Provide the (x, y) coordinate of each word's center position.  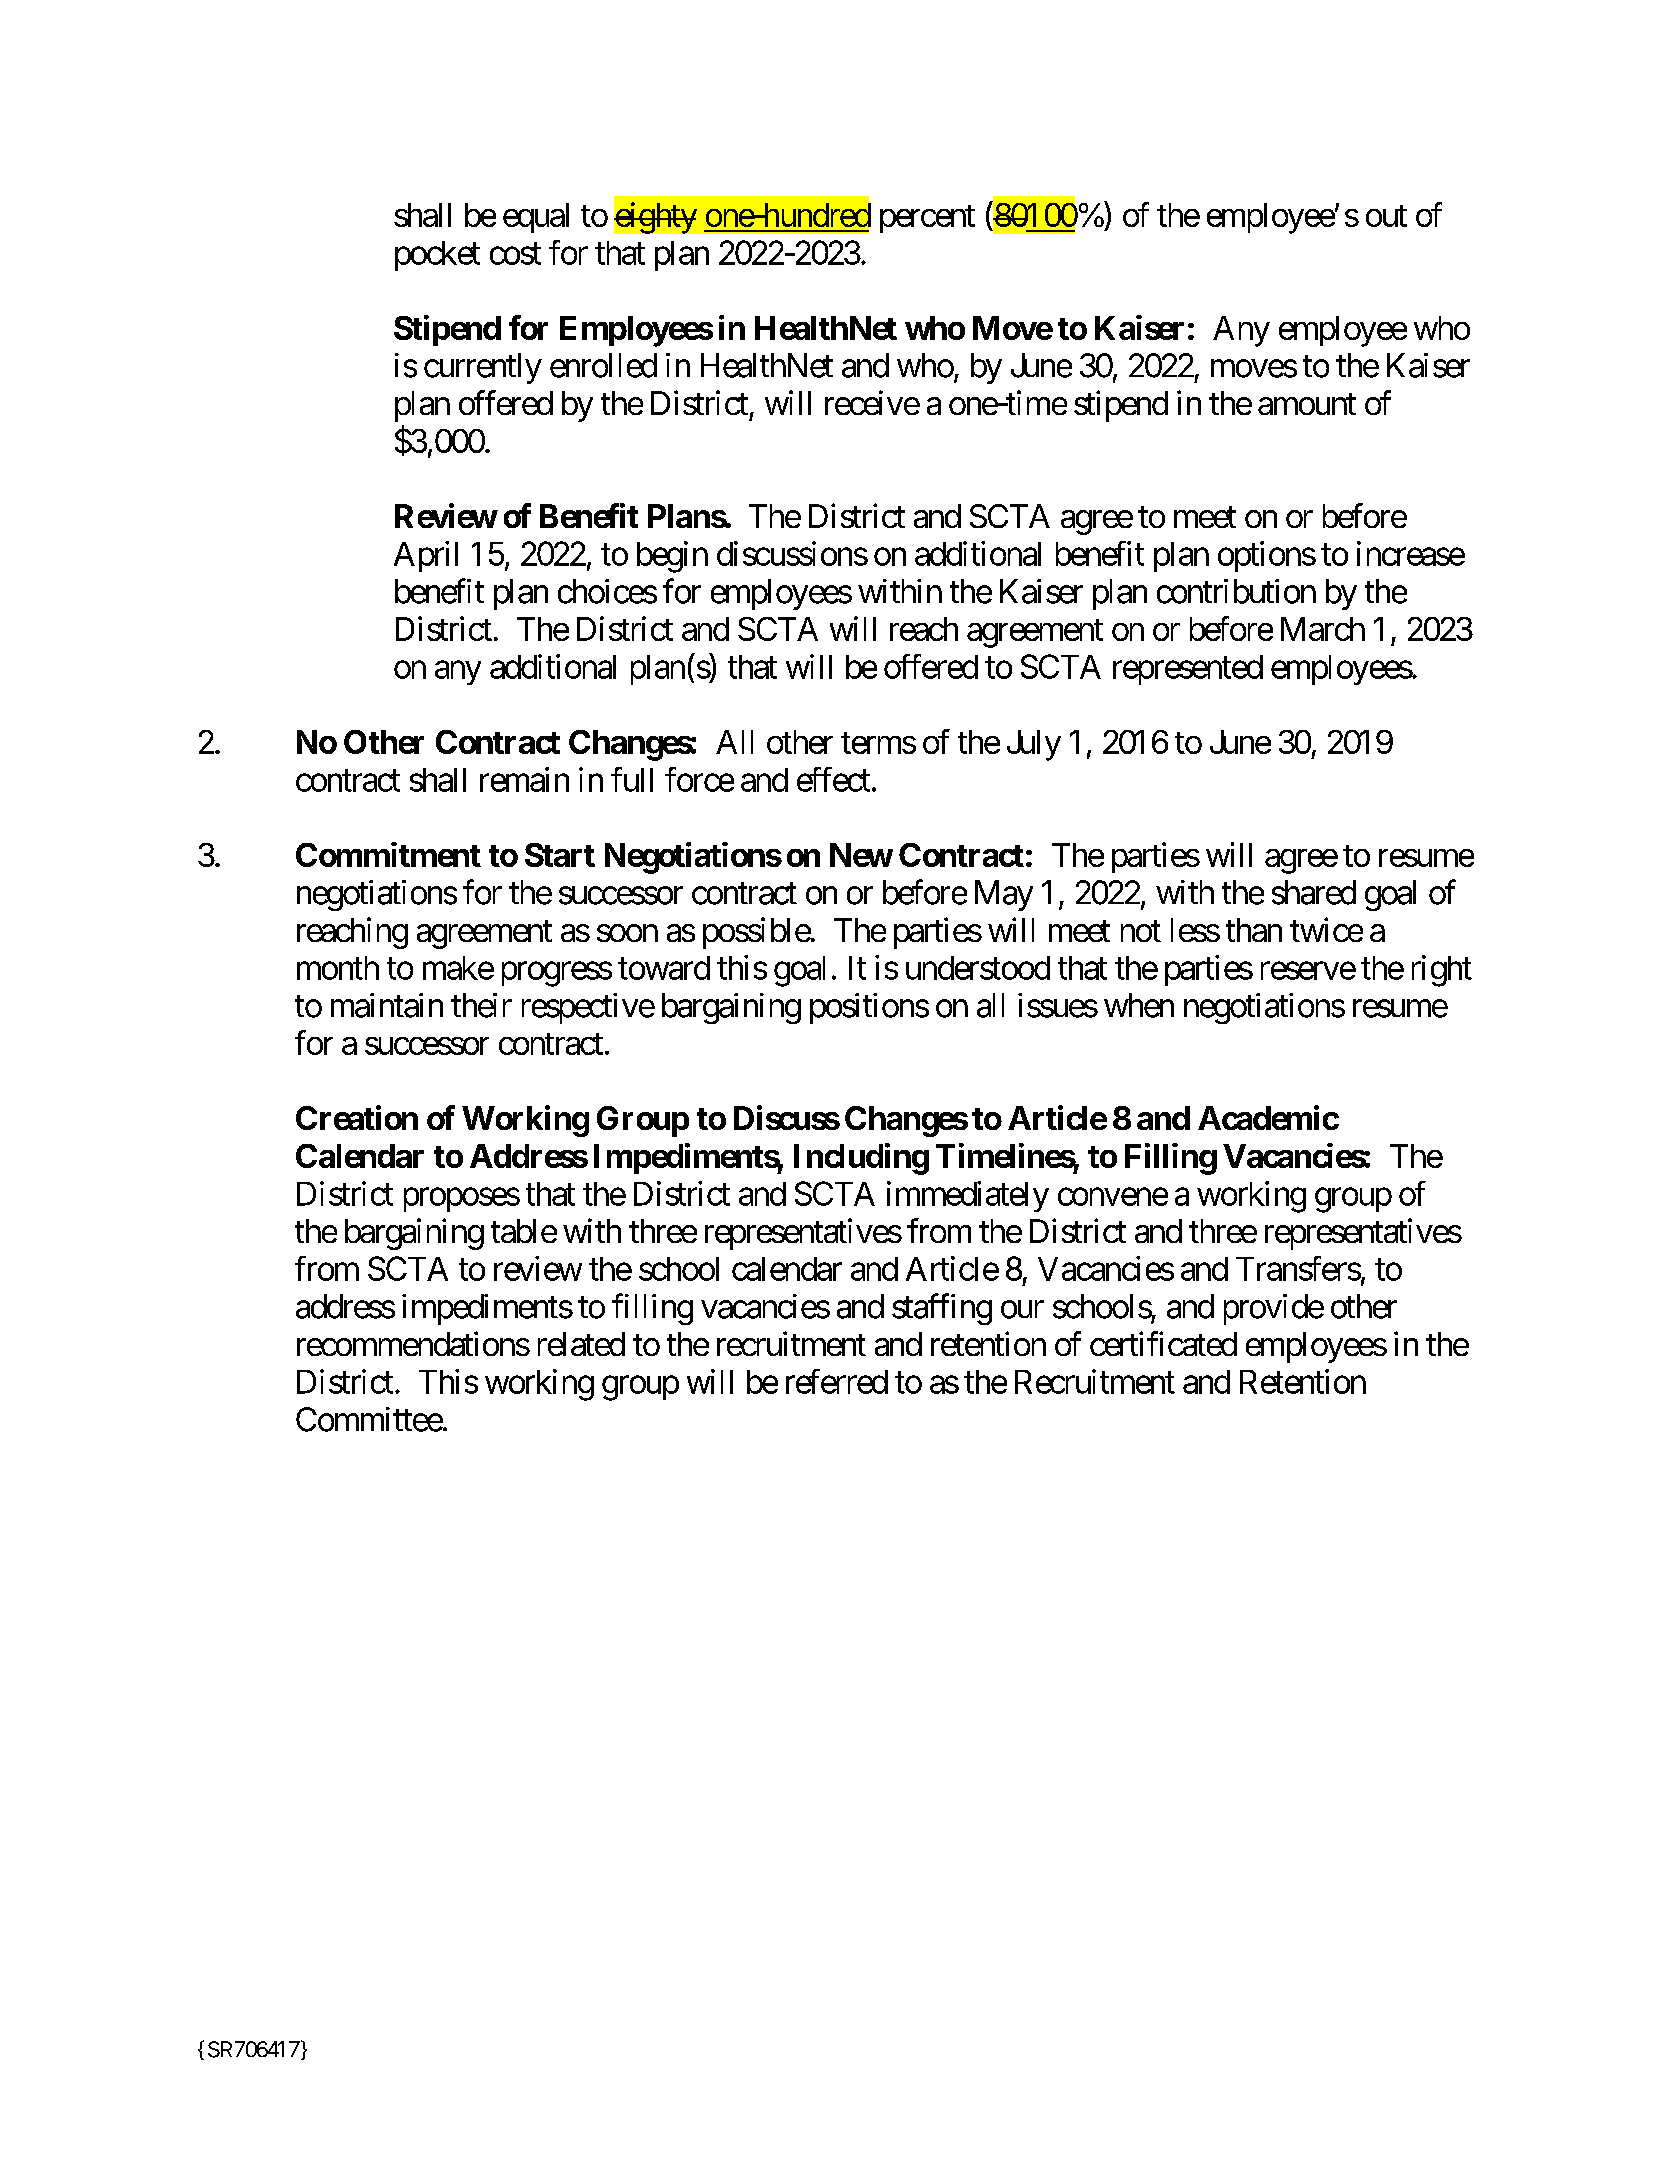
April (426, 556)
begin (672, 557)
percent (927, 219)
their (481, 1005)
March (1323, 629)
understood (978, 968)
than (1254, 930)
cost (515, 254)
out (1386, 216)
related (581, 1344)
